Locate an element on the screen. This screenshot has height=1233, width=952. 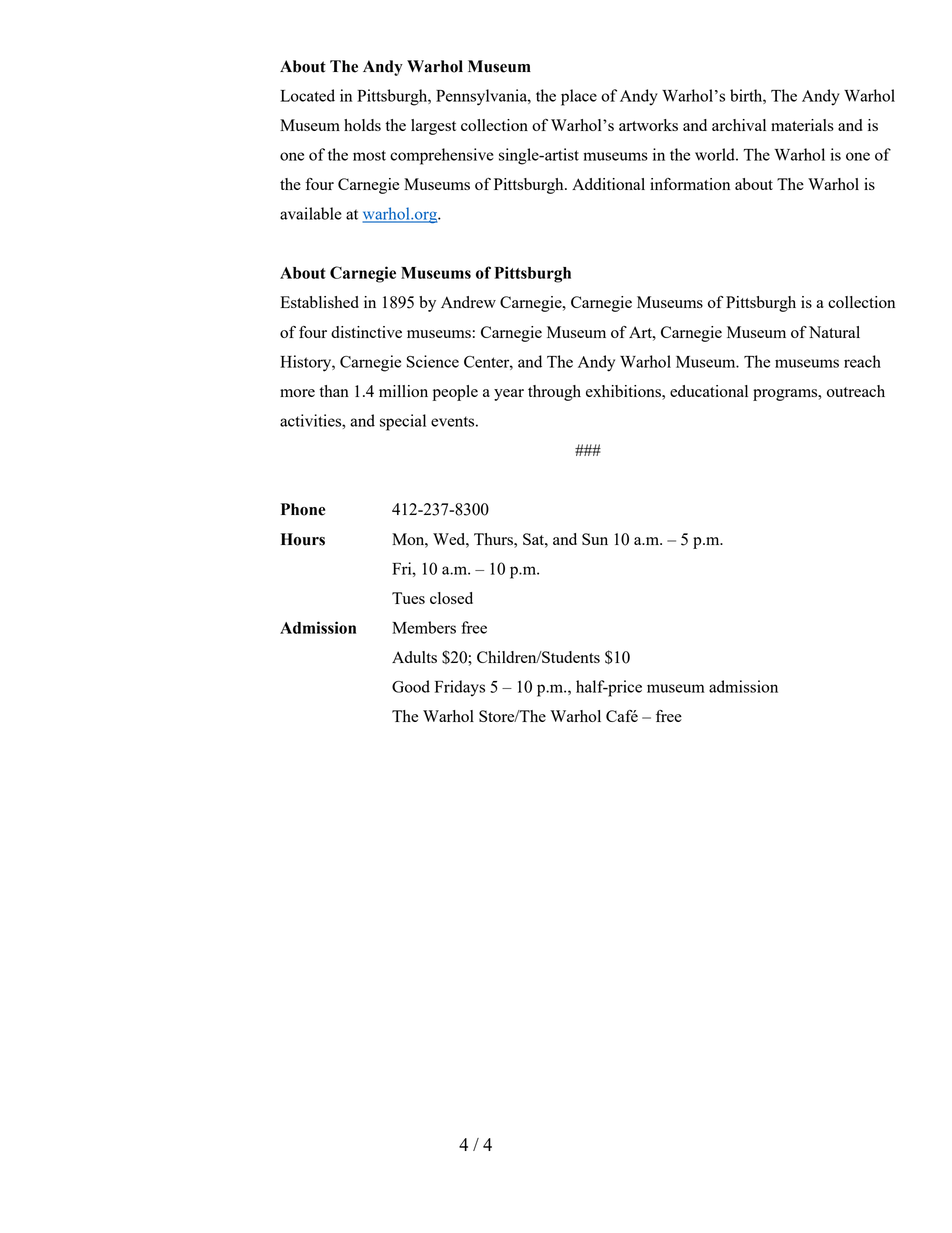
Sun is located at coordinates (595, 539).
